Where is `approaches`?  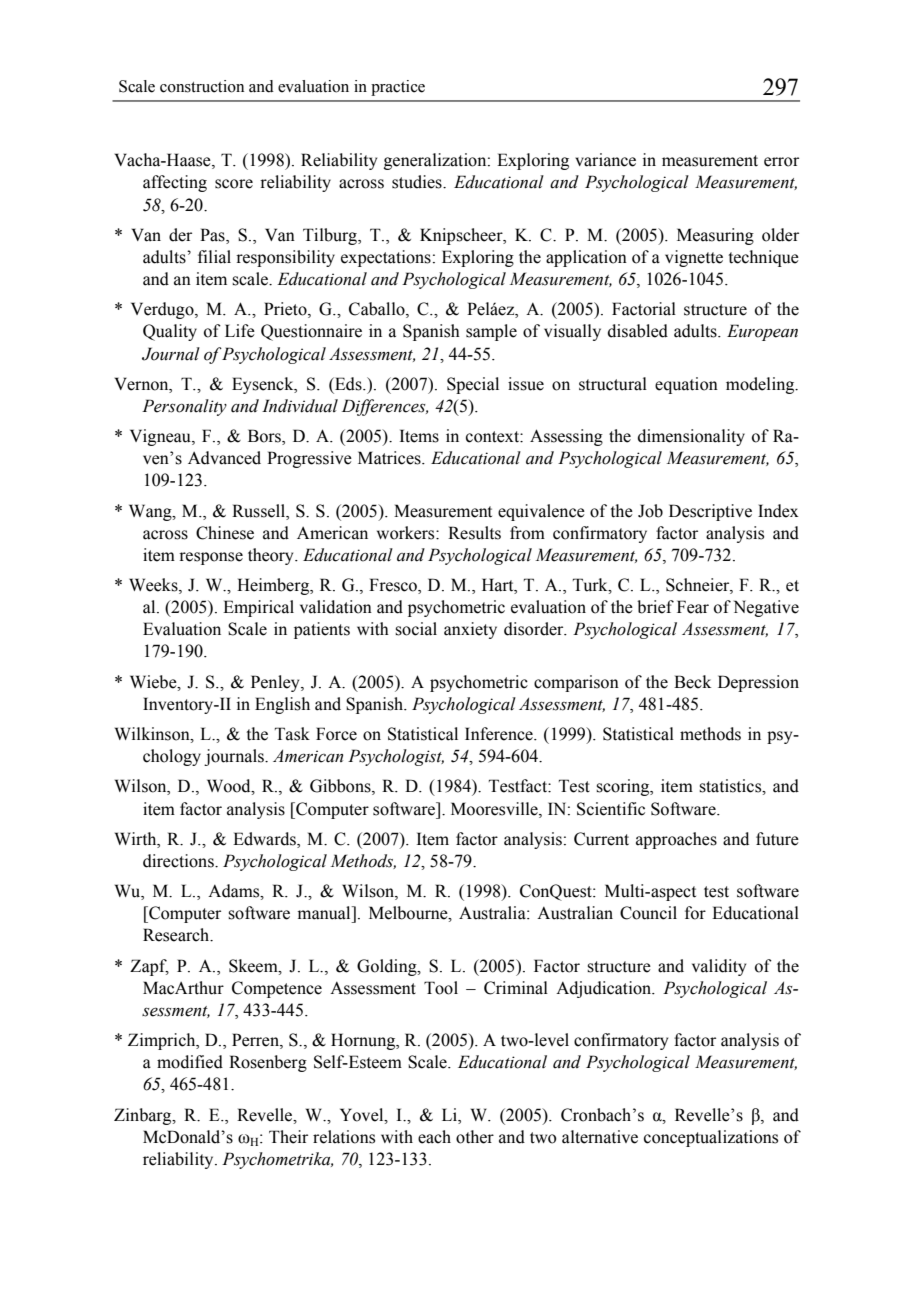
approaches is located at coordinates (676, 840).
